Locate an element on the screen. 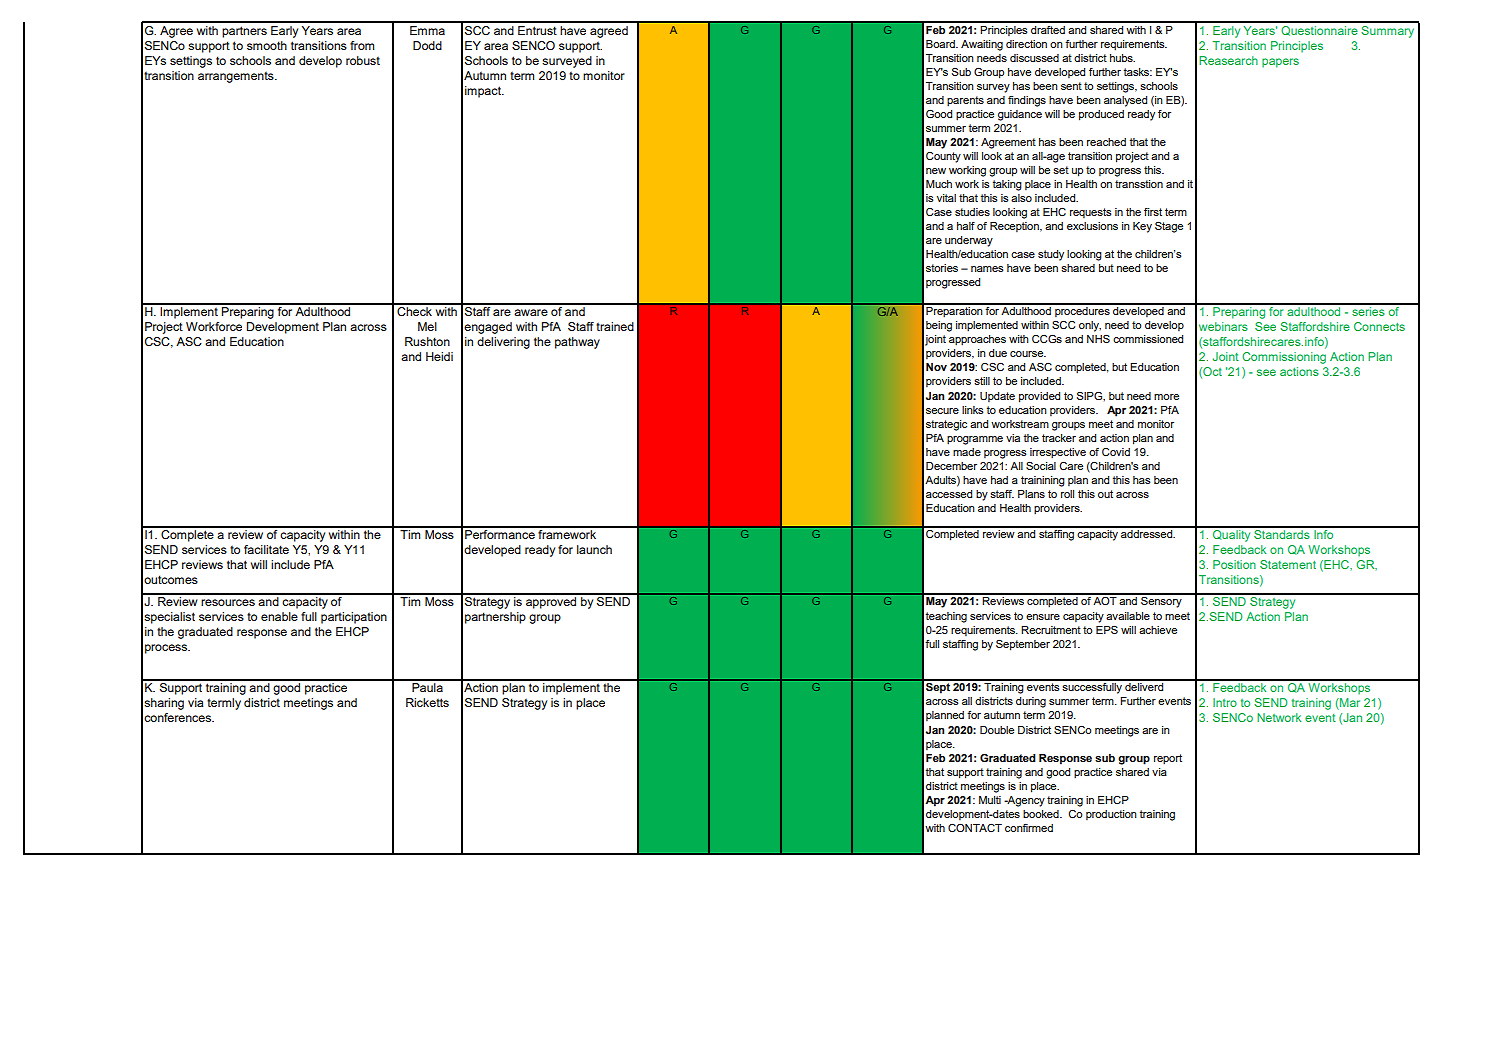  Ricketts is located at coordinates (427, 702).
